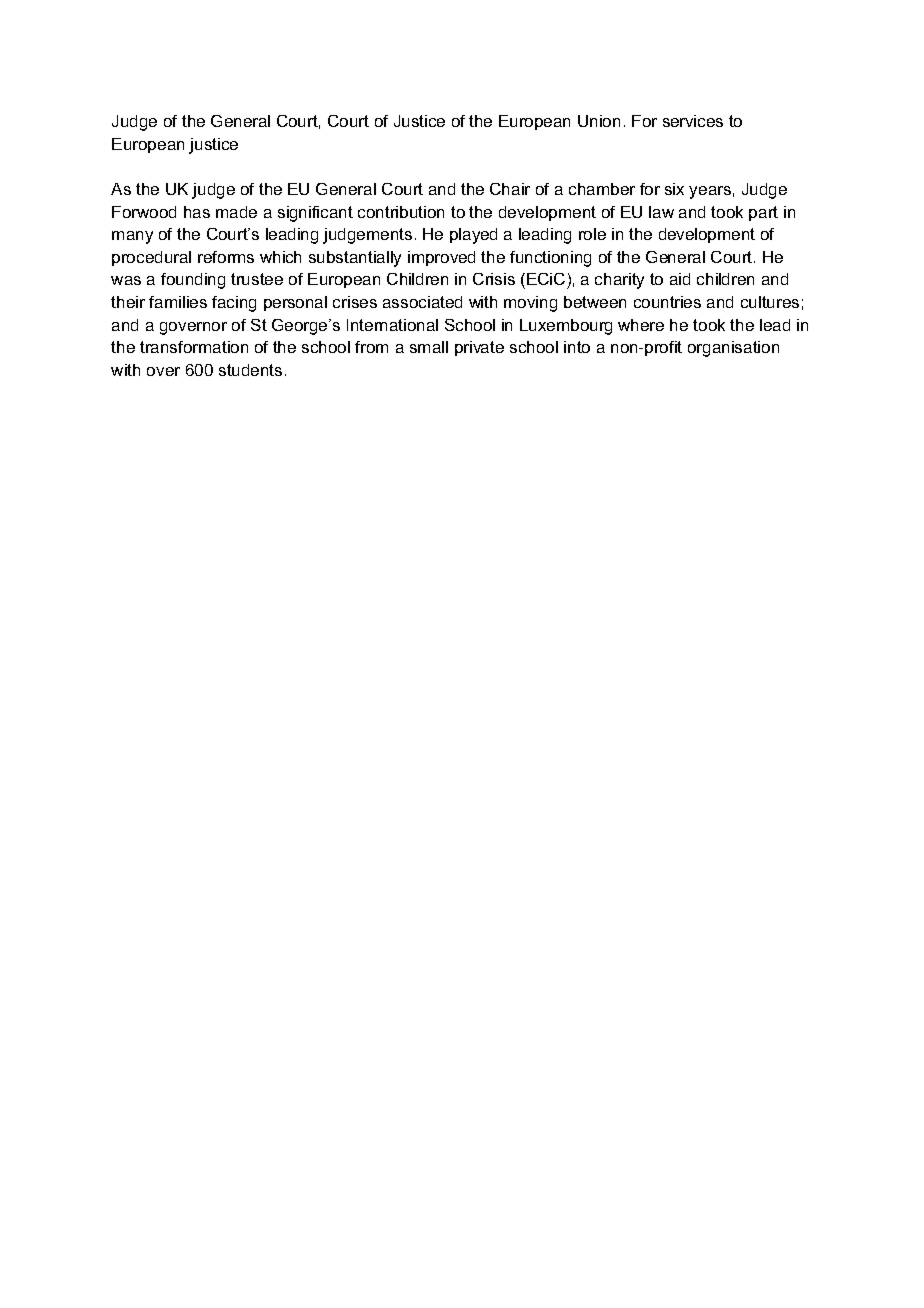 Image resolution: width=924 pixels, height=1308 pixels. I want to click on six, so click(674, 189).
